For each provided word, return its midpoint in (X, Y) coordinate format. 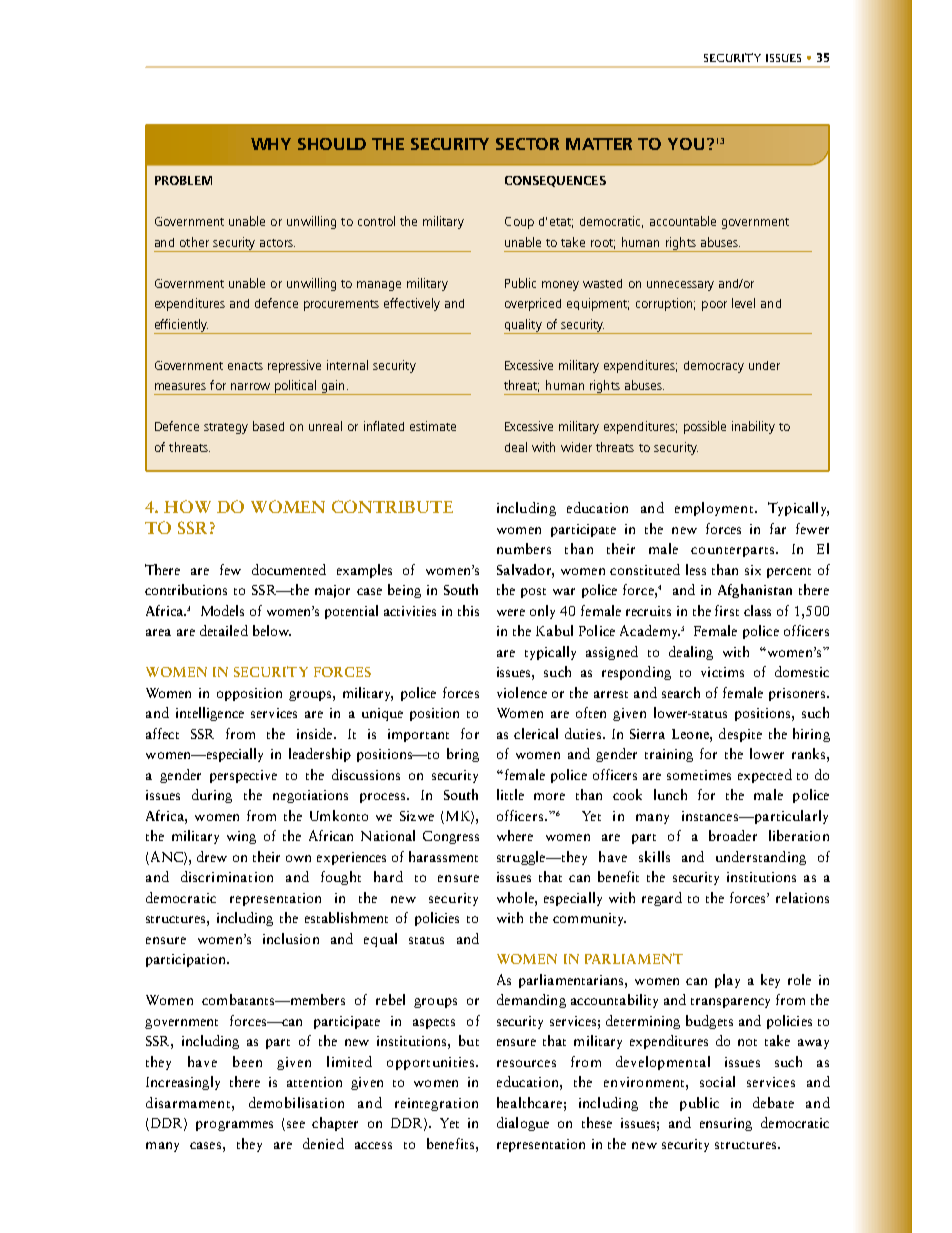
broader (733, 835)
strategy (226, 428)
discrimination (227, 876)
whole (516, 897)
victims (722, 672)
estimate (433, 426)
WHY (271, 144)
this (468, 610)
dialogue (523, 1124)
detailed (224, 630)
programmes (234, 1126)
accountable (683, 221)
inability (753, 427)
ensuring (726, 1124)
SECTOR (527, 144)
